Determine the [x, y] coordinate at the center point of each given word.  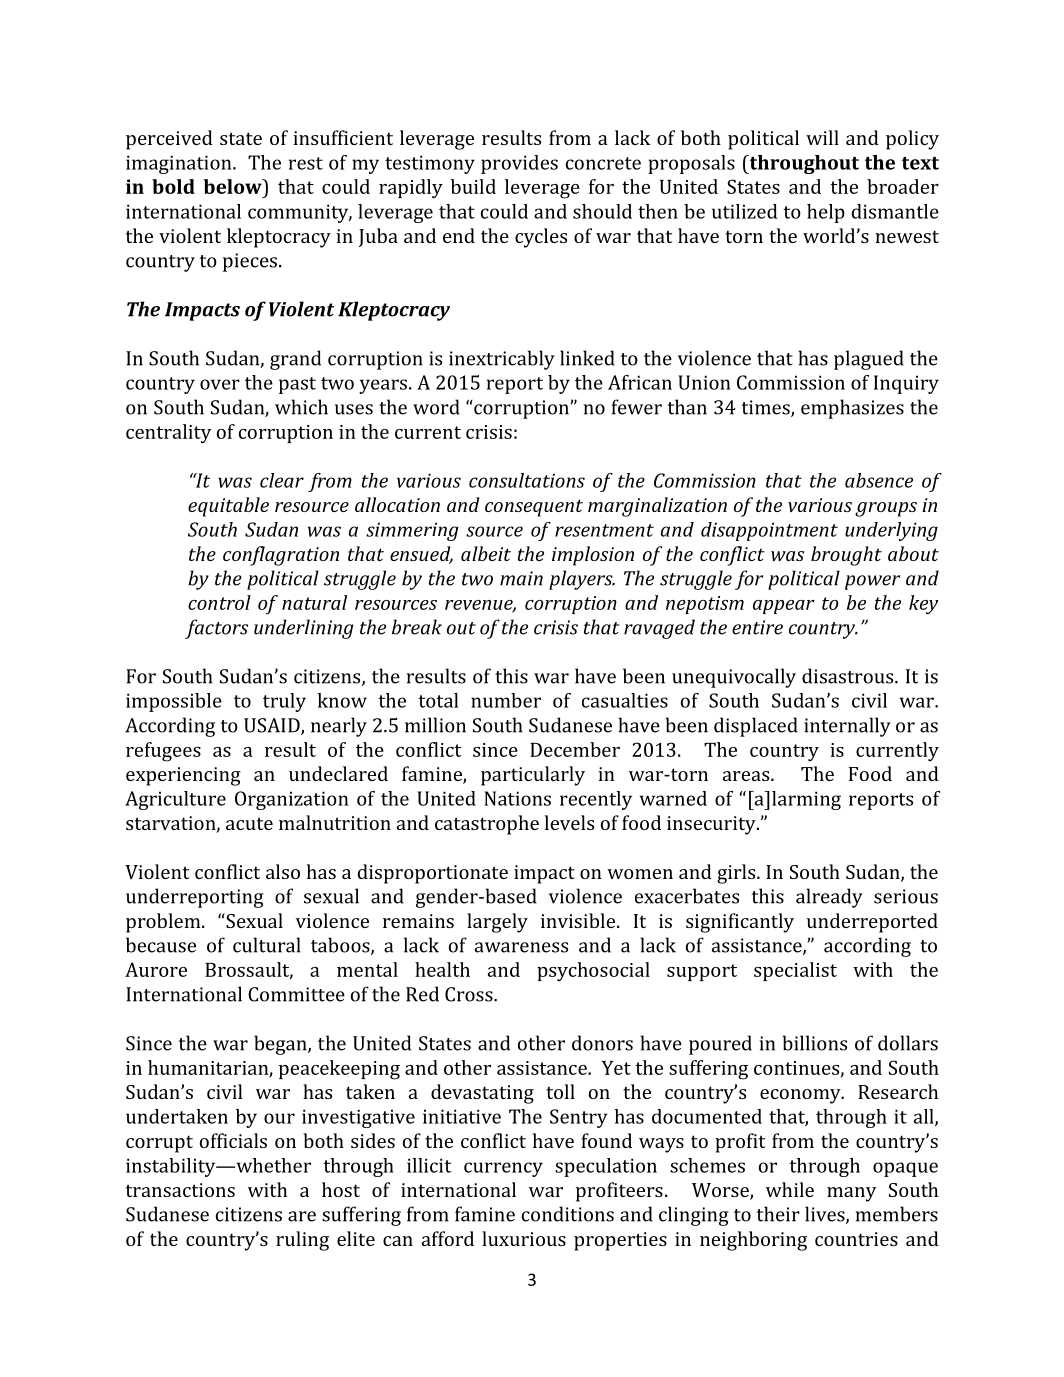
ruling [302, 1241]
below [233, 186]
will [822, 137]
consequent [534, 508]
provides [519, 164]
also [283, 871]
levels [569, 822]
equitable [228, 507]
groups [886, 509]
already [829, 898]
